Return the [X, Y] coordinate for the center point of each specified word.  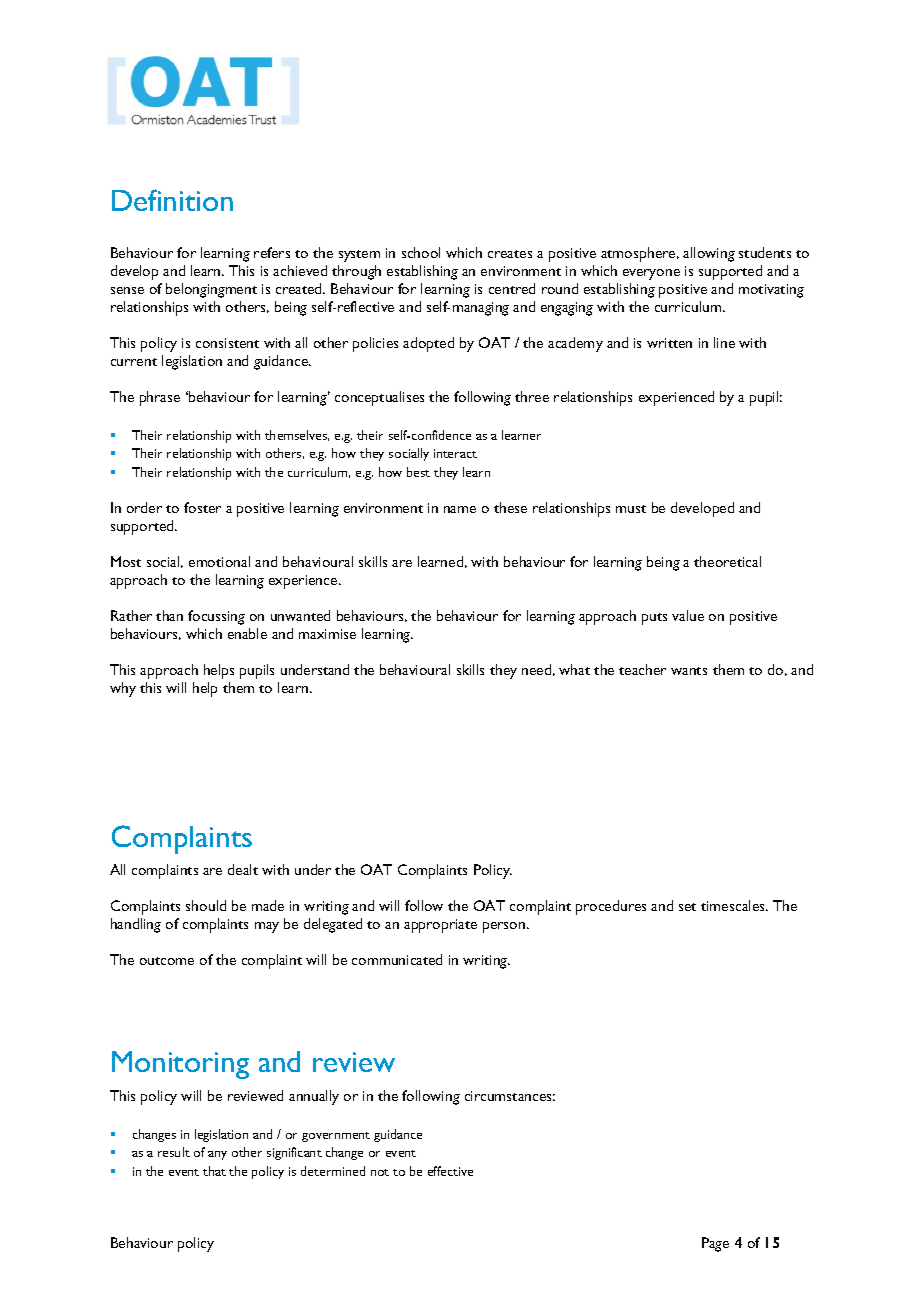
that [214, 1171]
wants [689, 671]
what [574, 669]
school [421, 252]
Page [715, 1244]
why [123, 689]
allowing [709, 254]
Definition [172, 200]
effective [450, 1171]
